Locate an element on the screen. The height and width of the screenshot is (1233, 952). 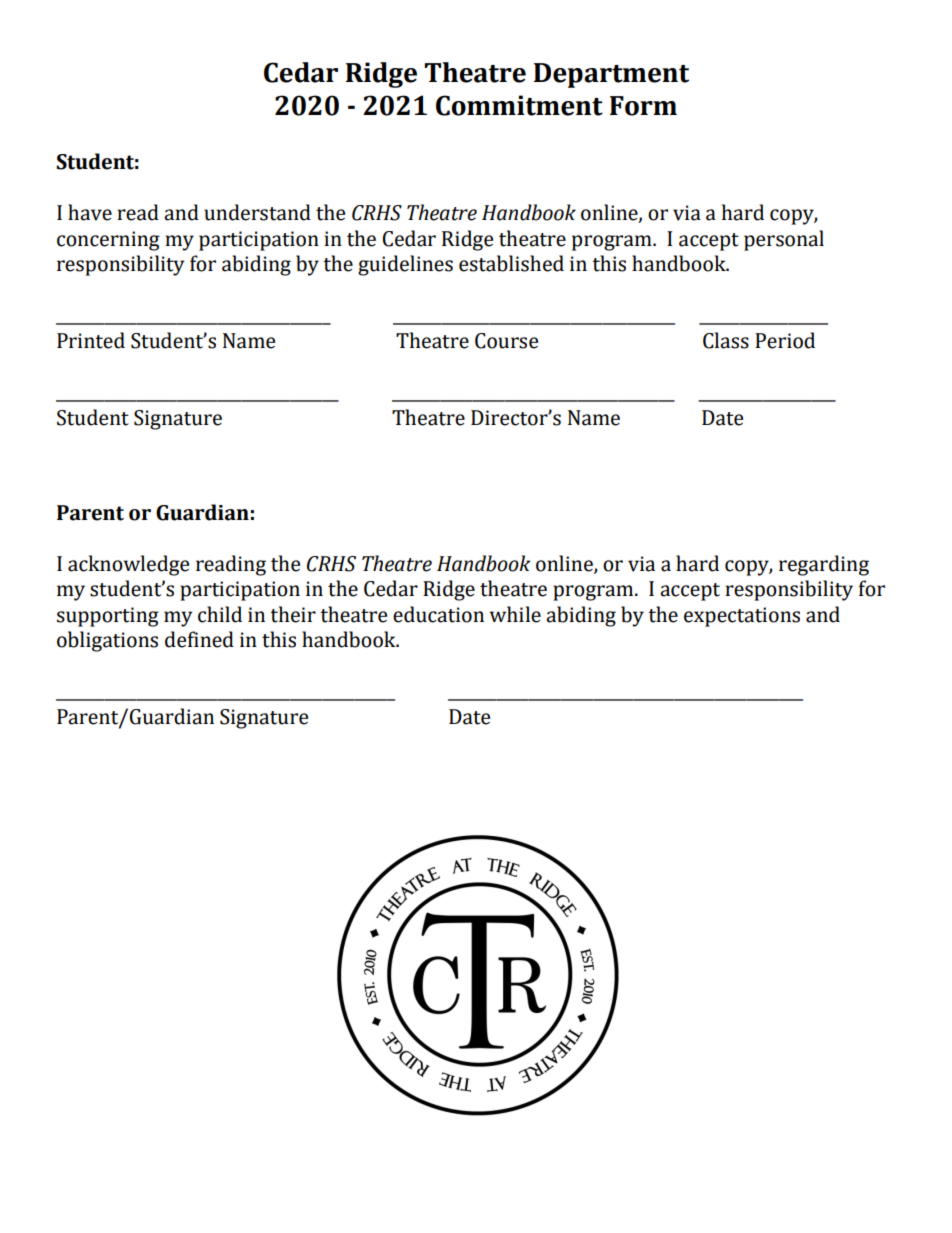
Printed is located at coordinates (91, 340).
